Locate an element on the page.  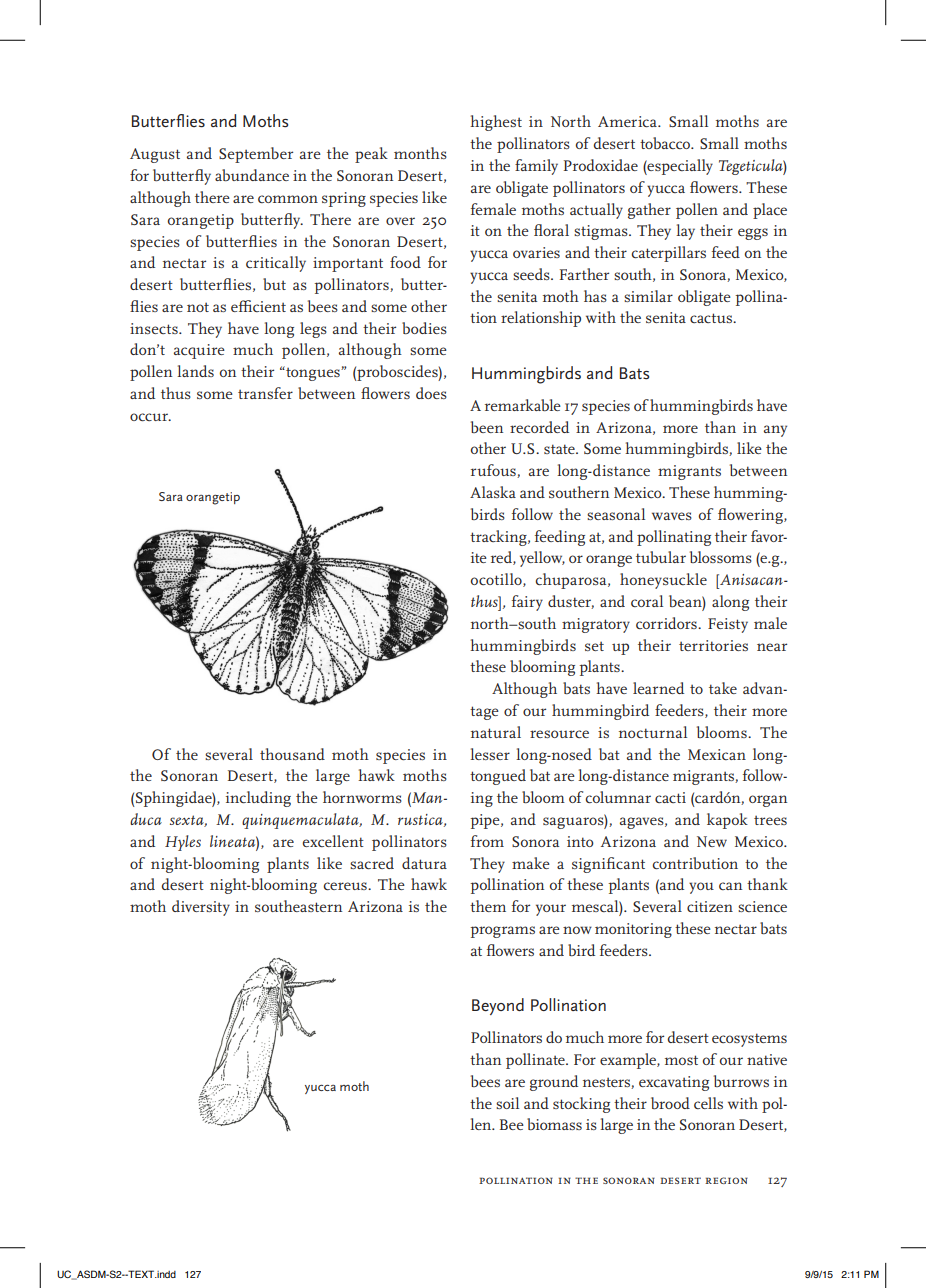
diversity is located at coordinates (201, 908).
